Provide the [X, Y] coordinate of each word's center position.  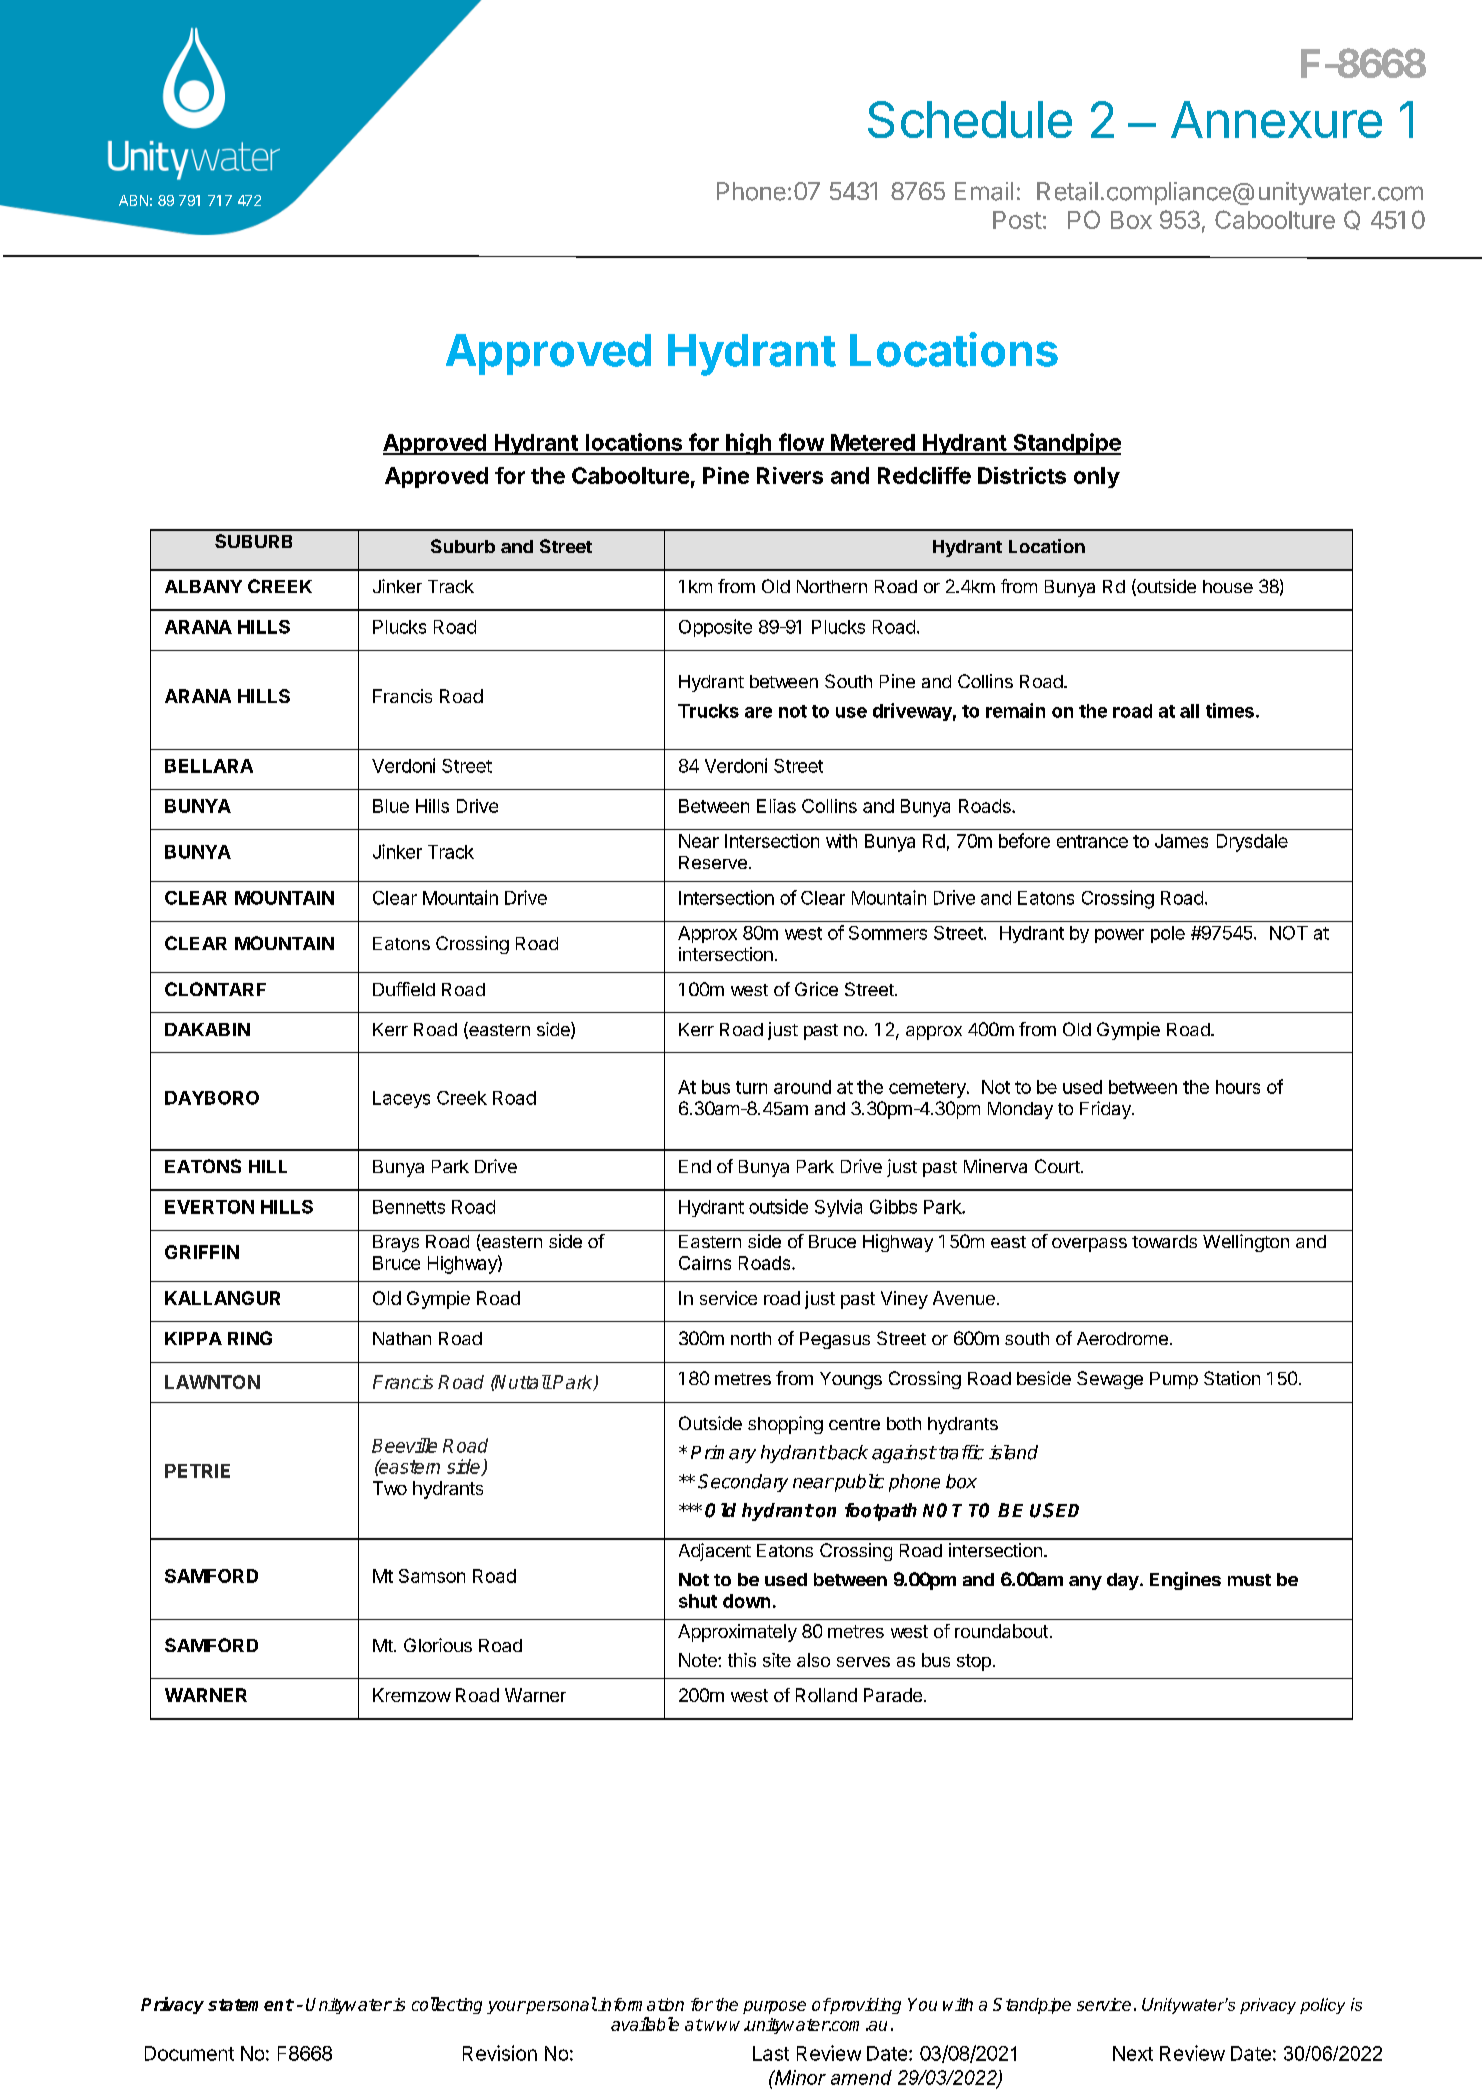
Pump [1174, 1380]
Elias [776, 806]
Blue [391, 806]
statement [251, 2005]
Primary [723, 1454]
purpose [774, 2007]
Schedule [970, 119]
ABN [133, 200]
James [1181, 841]
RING [250, 1338]
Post [1017, 220]
